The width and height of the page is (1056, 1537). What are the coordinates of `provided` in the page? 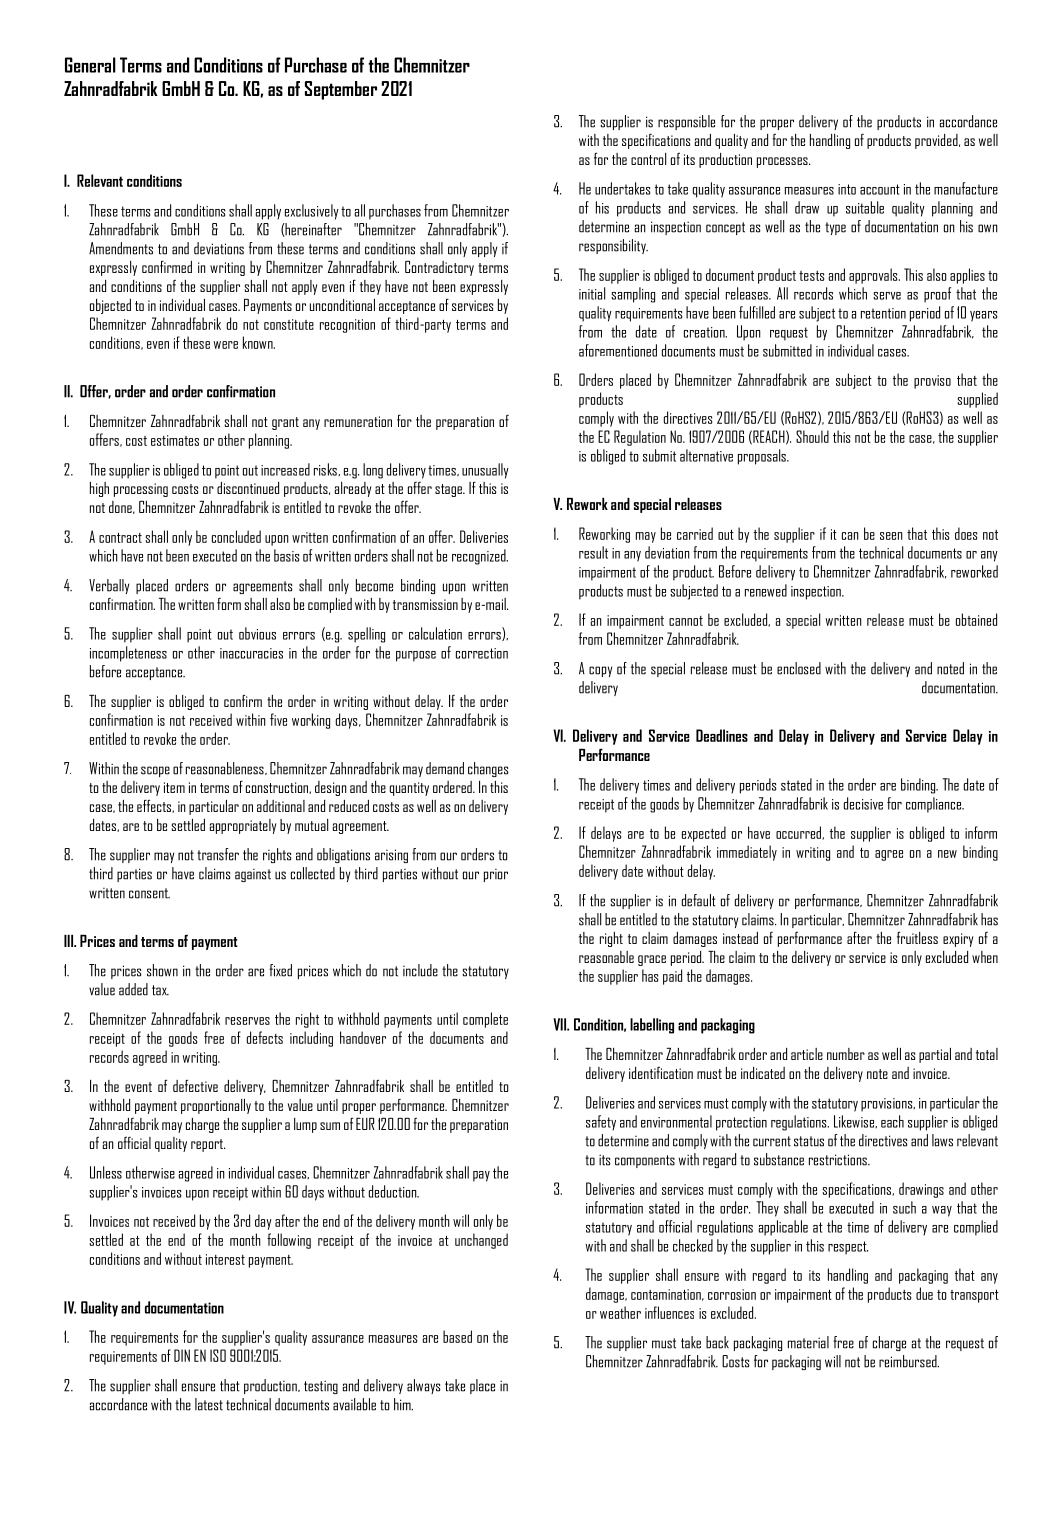 It's located at (937, 141).
